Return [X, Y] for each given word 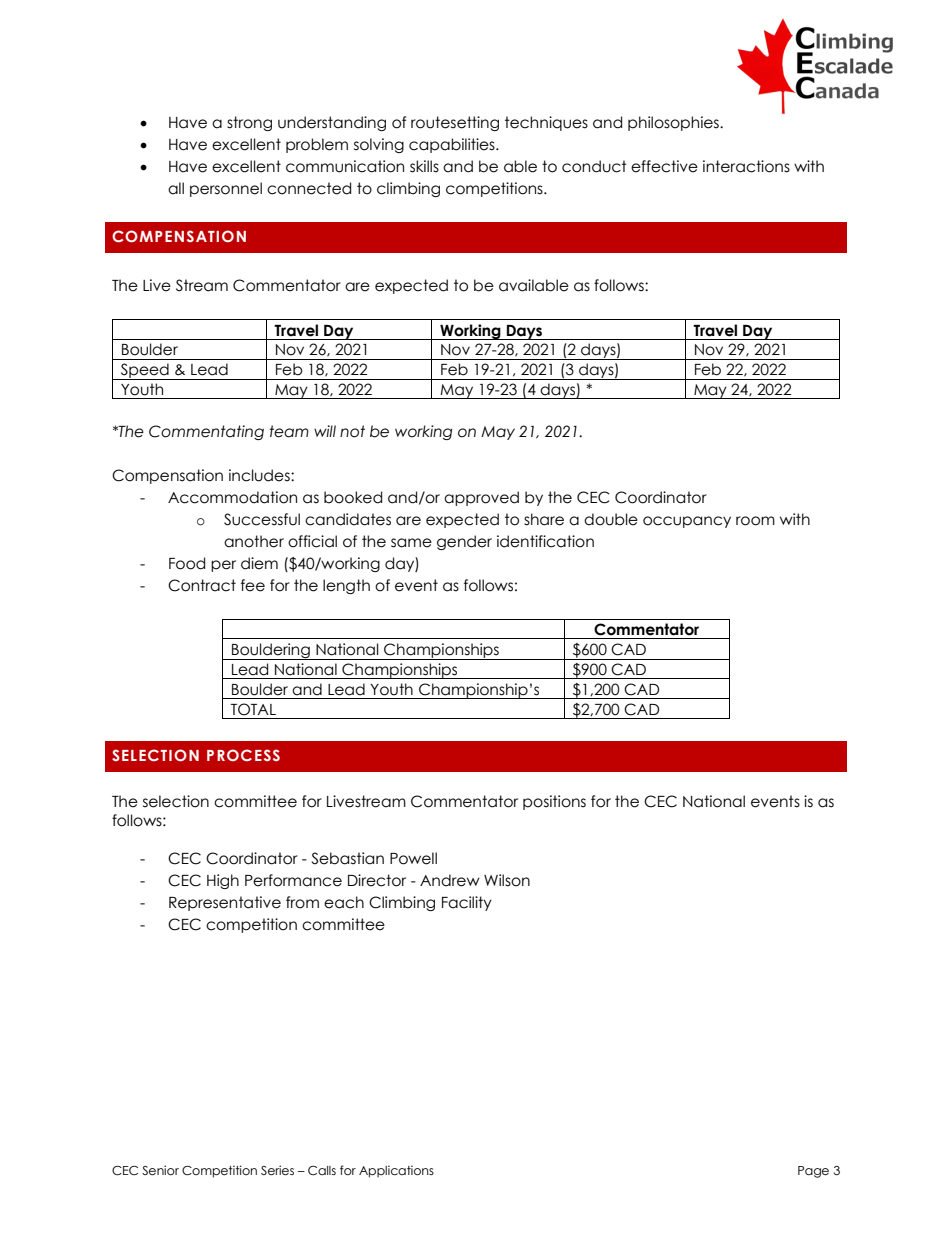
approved [481, 498]
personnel [226, 189]
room [755, 521]
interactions [746, 166]
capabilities [453, 145]
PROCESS [243, 755]
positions [554, 802]
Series [277, 1170]
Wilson [507, 880]
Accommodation [232, 497]
